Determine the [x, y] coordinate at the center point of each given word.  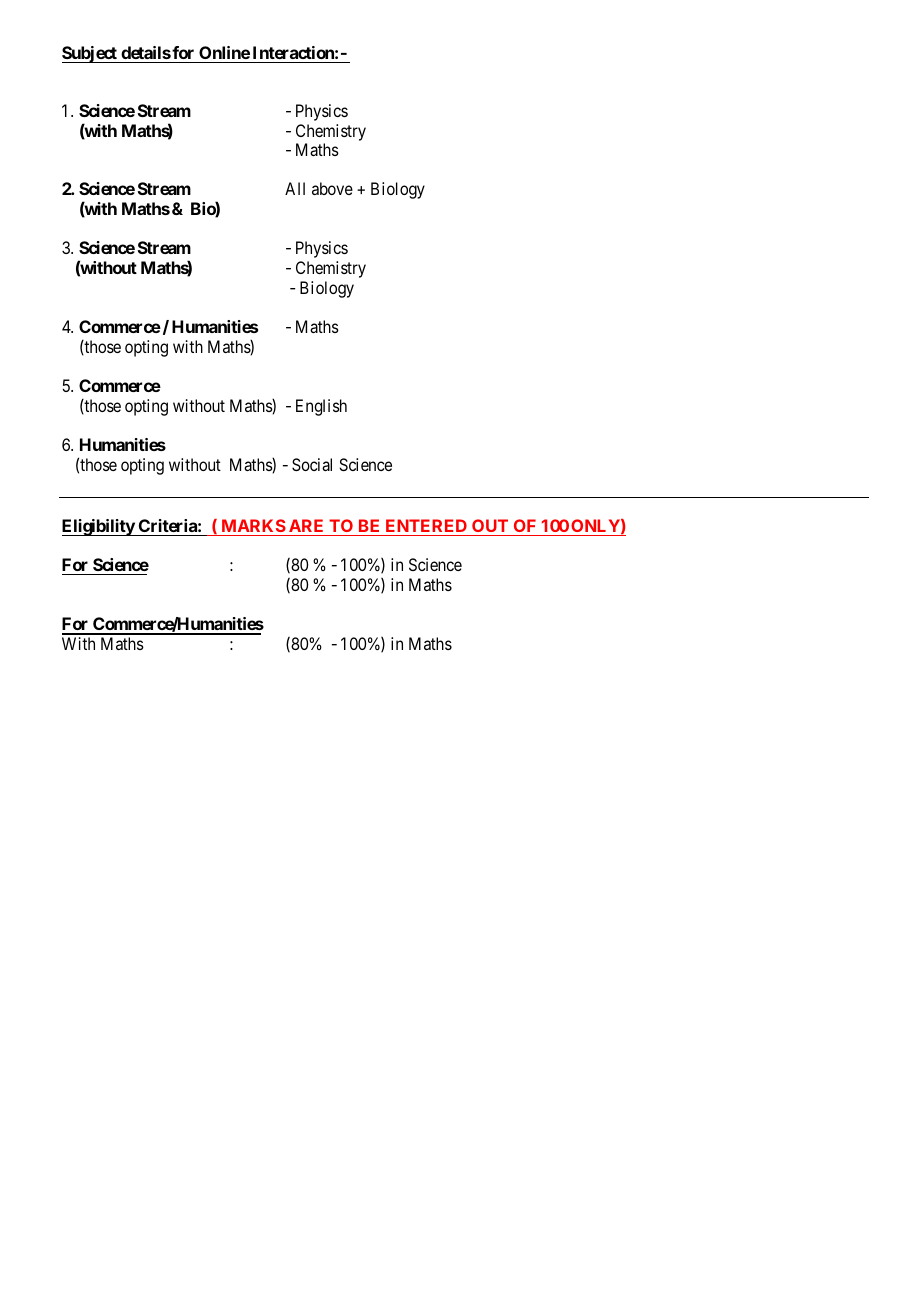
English [321, 407]
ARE [306, 525]
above [332, 188]
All [295, 188]
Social [312, 464]
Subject [90, 54]
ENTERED [426, 525]
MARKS [254, 525]
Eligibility [99, 527]
